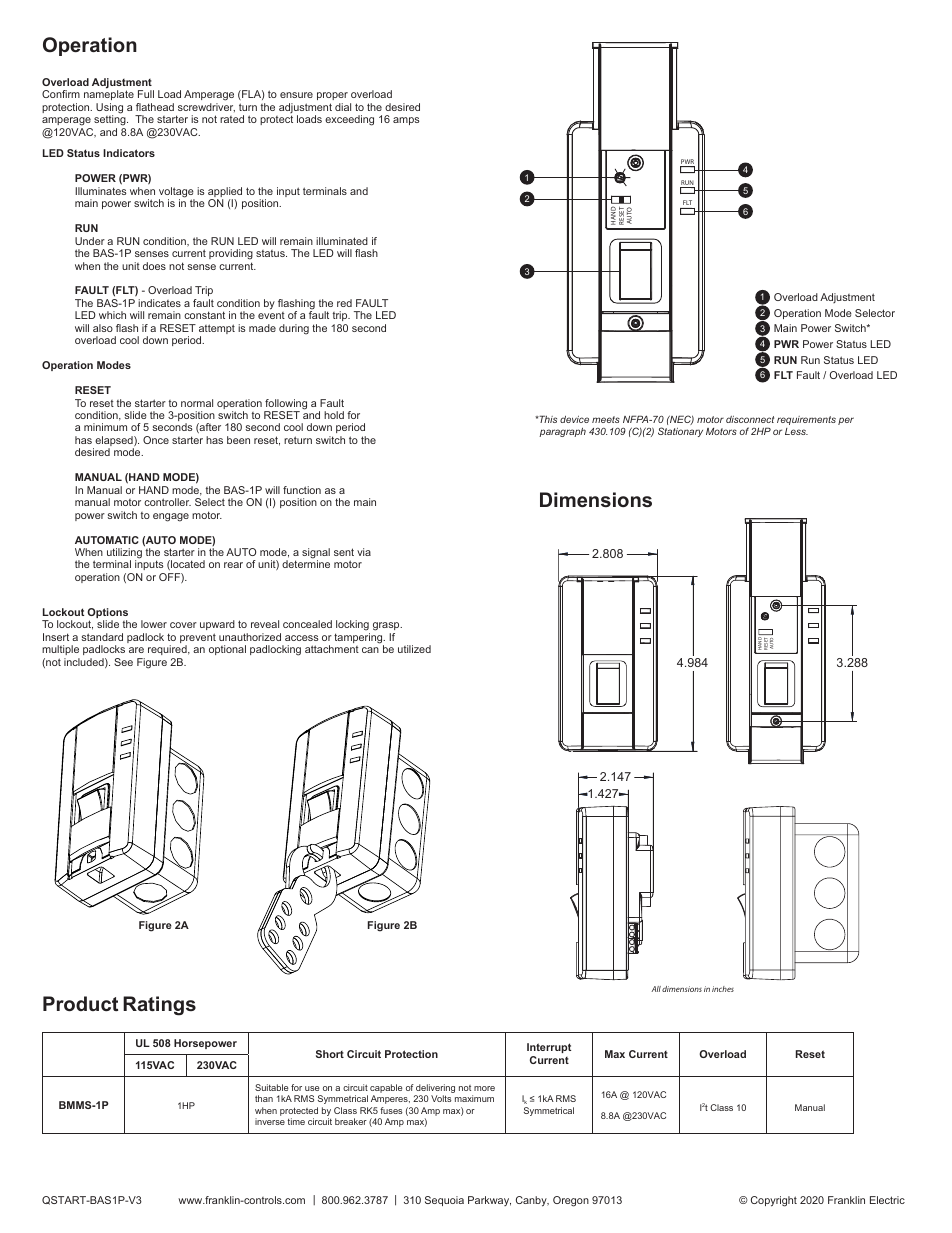 Image resolution: width=952 pixels, height=1233 pixels. Describe the element at coordinates (111, 119) in the screenshot. I see `setting` at that location.
